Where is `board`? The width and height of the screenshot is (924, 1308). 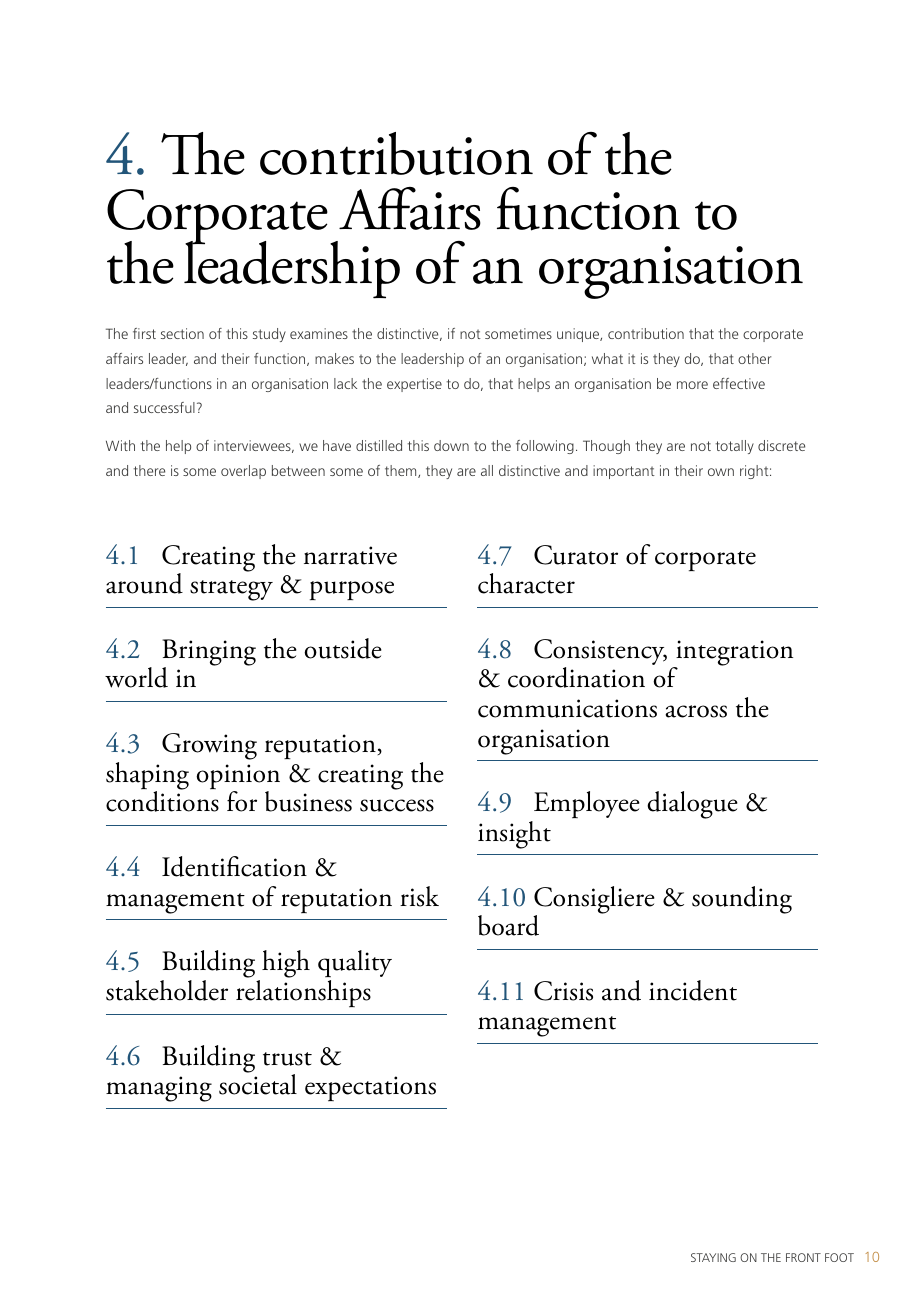 board is located at coordinates (508, 925).
